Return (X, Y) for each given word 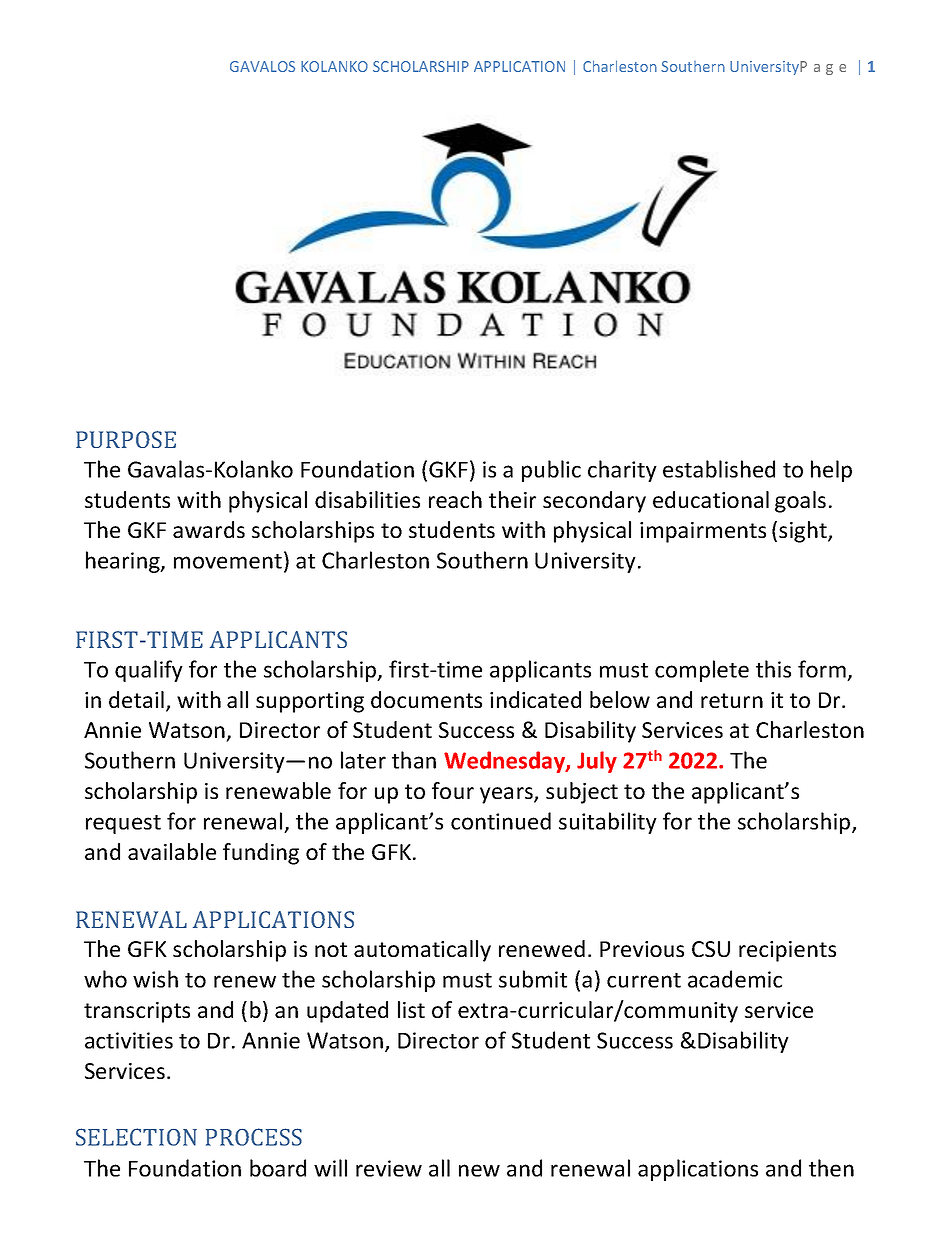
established (719, 469)
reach (455, 499)
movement (228, 561)
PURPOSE (126, 439)
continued (501, 821)
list (411, 1009)
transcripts (137, 1012)
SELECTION (136, 1137)
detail (136, 699)
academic (735, 979)
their (512, 499)
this (773, 669)
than (414, 760)
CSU (711, 949)
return (732, 700)
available (172, 851)
